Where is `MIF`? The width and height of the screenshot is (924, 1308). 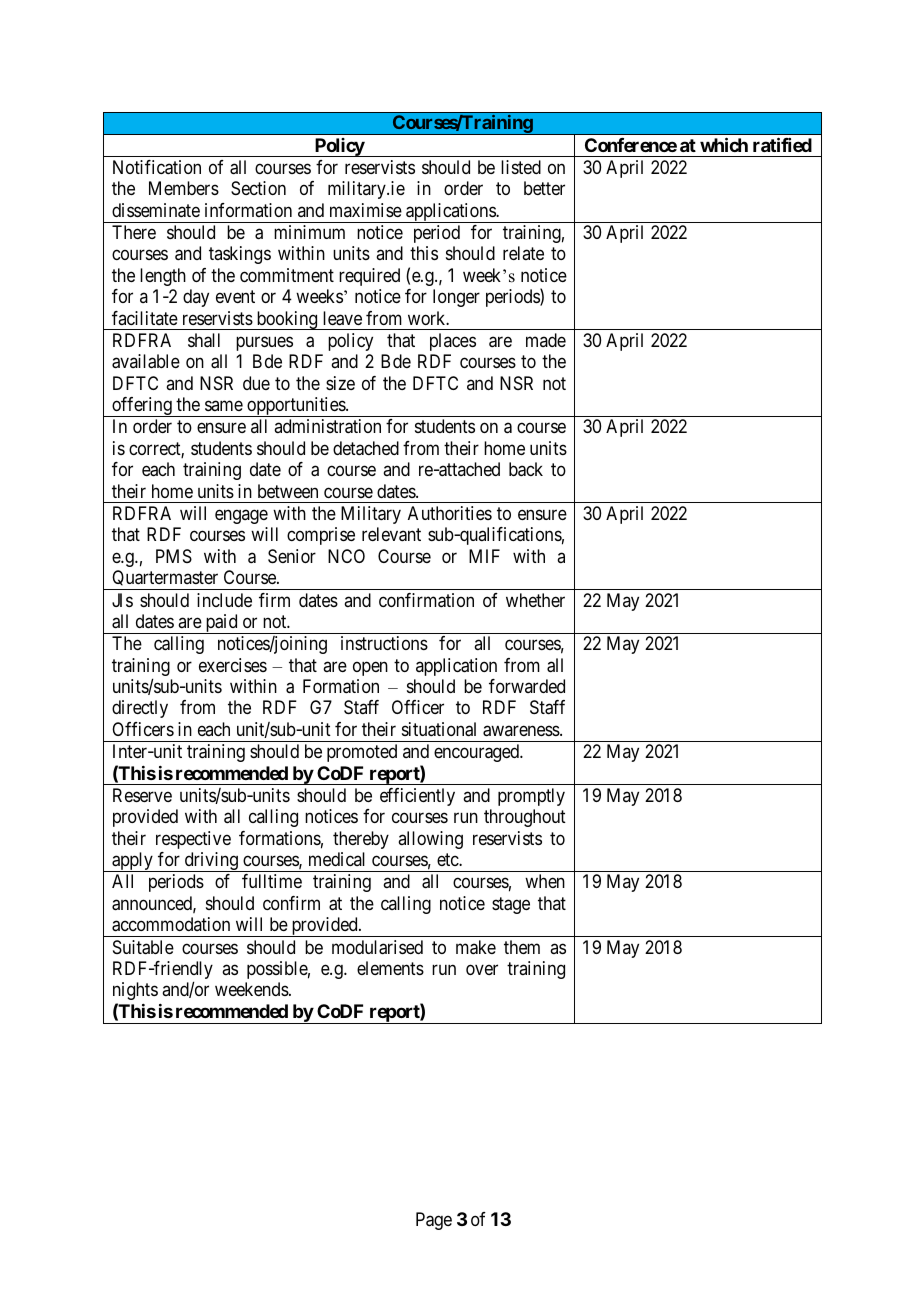
MIF is located at coordinates (484, 556).
